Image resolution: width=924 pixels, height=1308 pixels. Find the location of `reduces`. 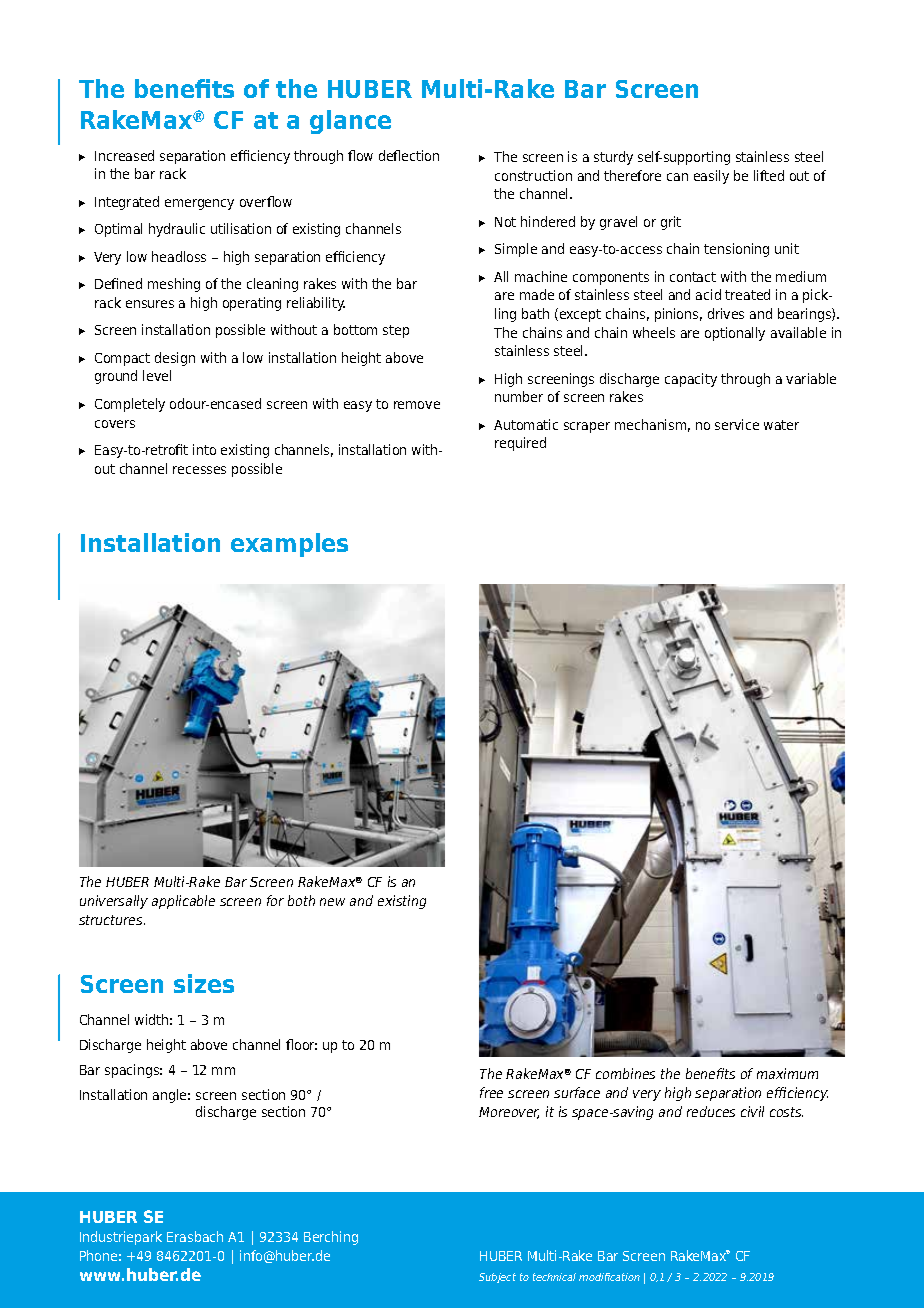

reduces is located at coordinates (711, 1111).
